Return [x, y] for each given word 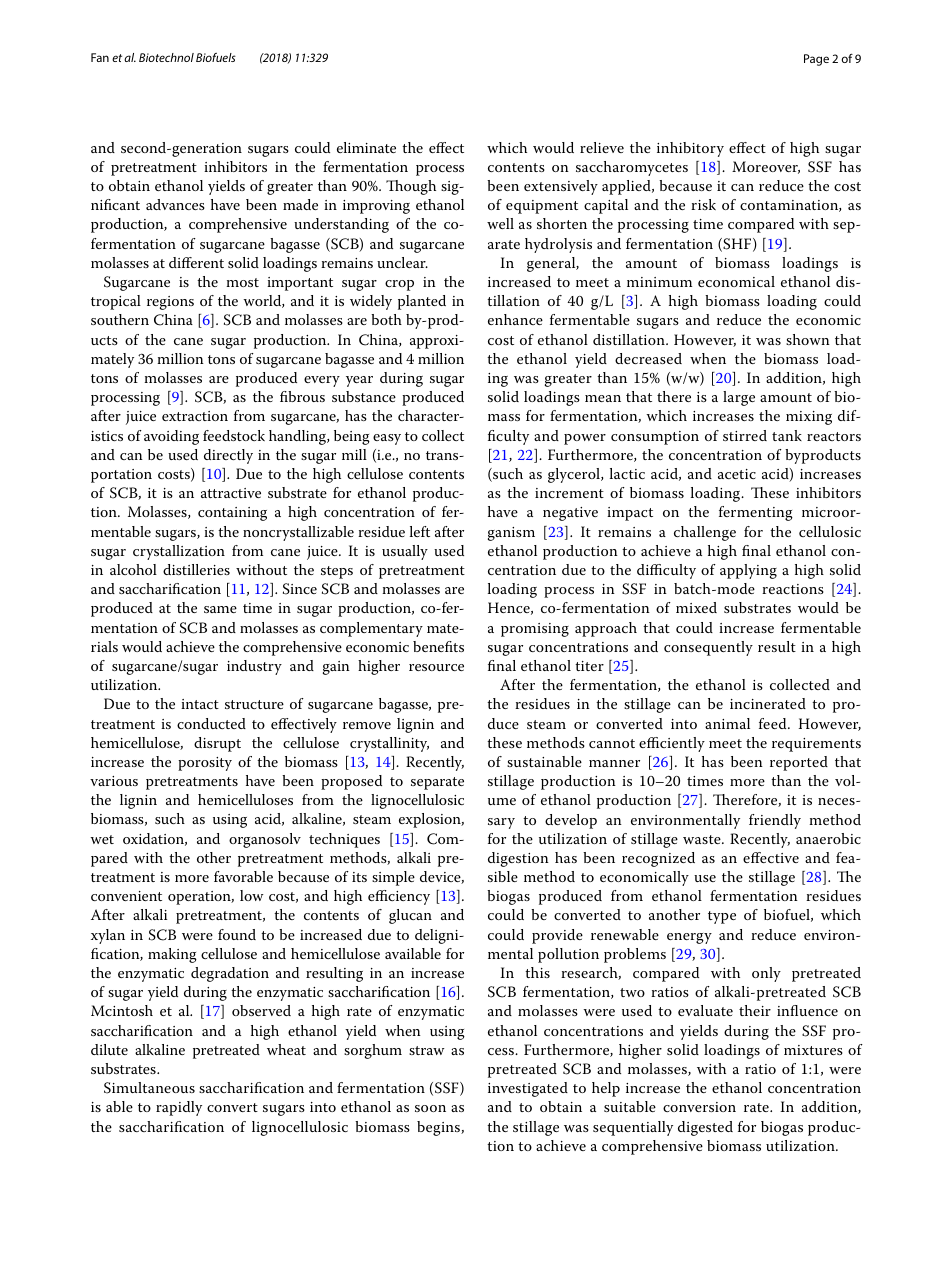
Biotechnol [166, 57]
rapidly [179, 1108]
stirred [745, 435]
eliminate [366, 147]
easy [387, 439]
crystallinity [389, 744]
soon [430, 1108]
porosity [205, 764]
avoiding [171, 437]
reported [799, 763]
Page [816, 60]
